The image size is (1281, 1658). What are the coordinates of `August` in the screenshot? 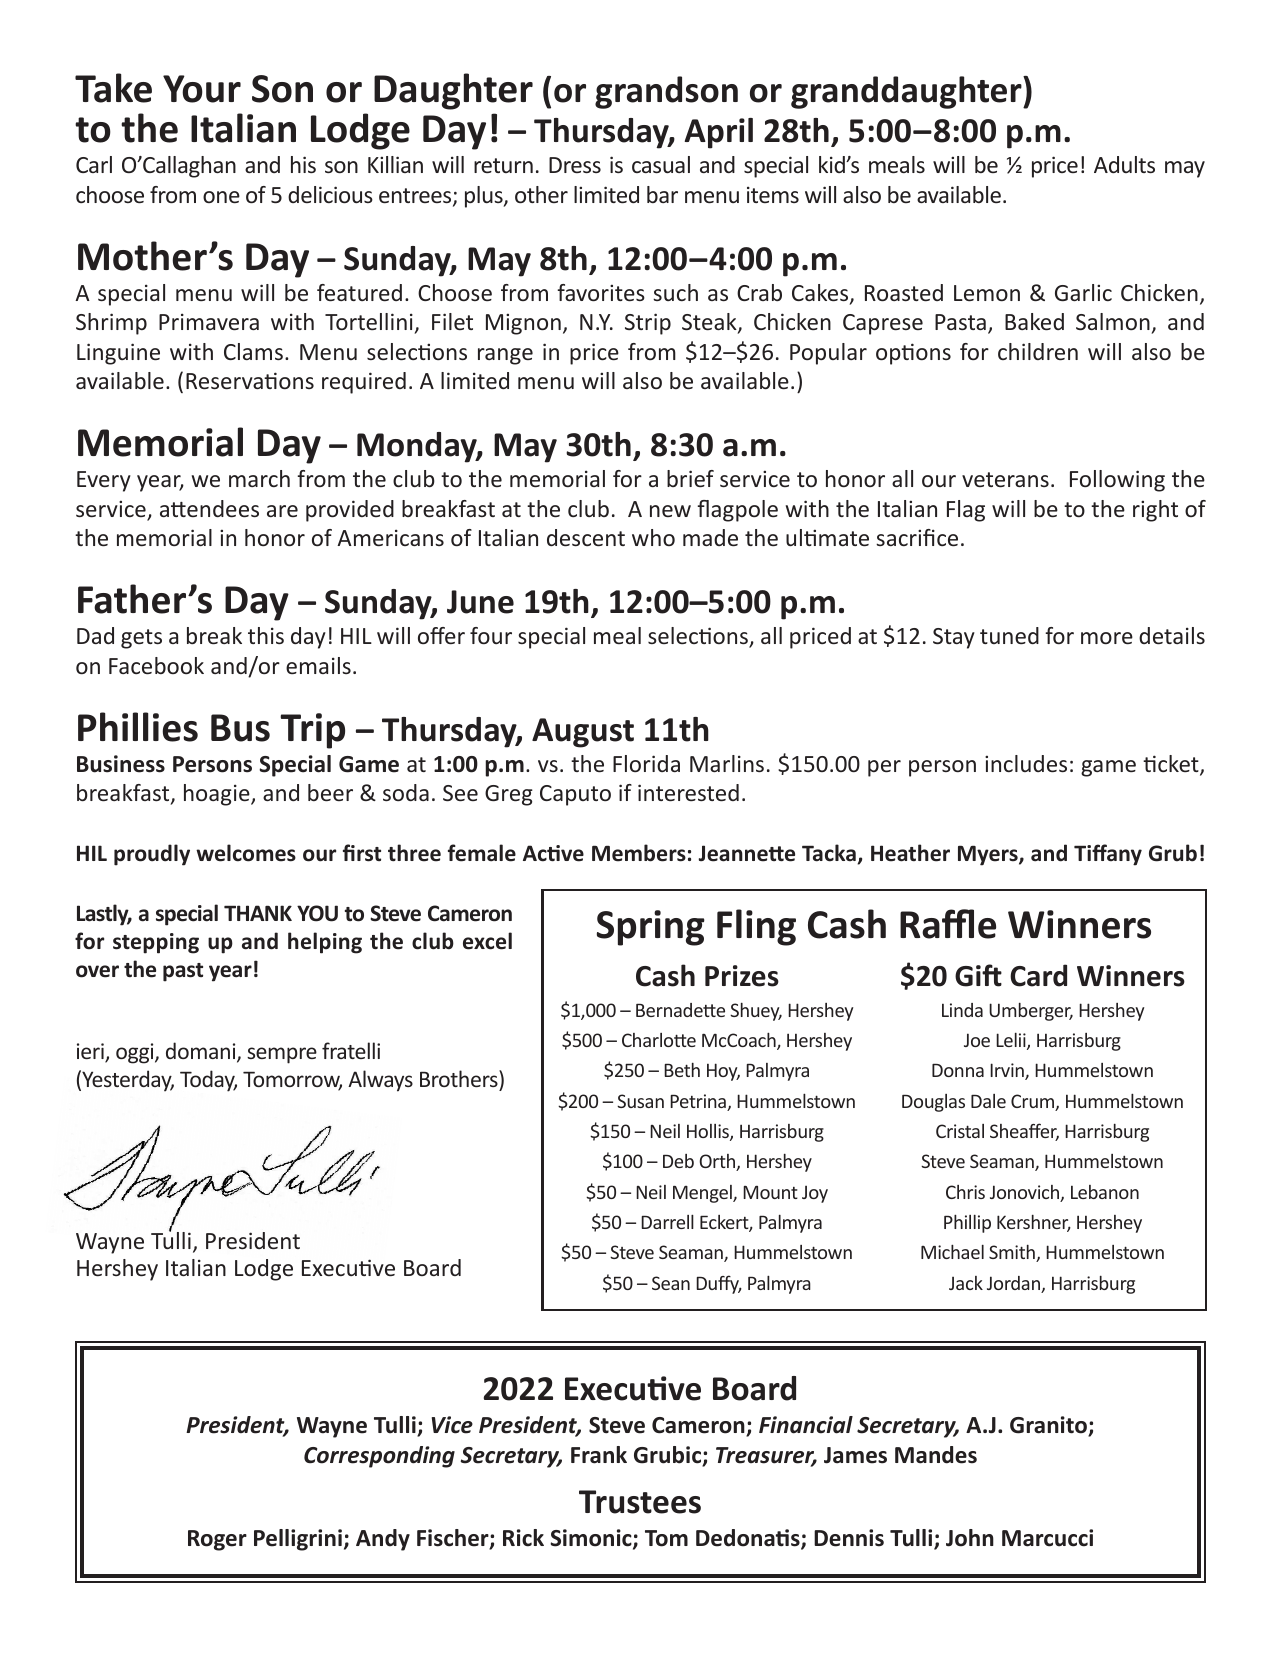 It's located at (583, 733).
